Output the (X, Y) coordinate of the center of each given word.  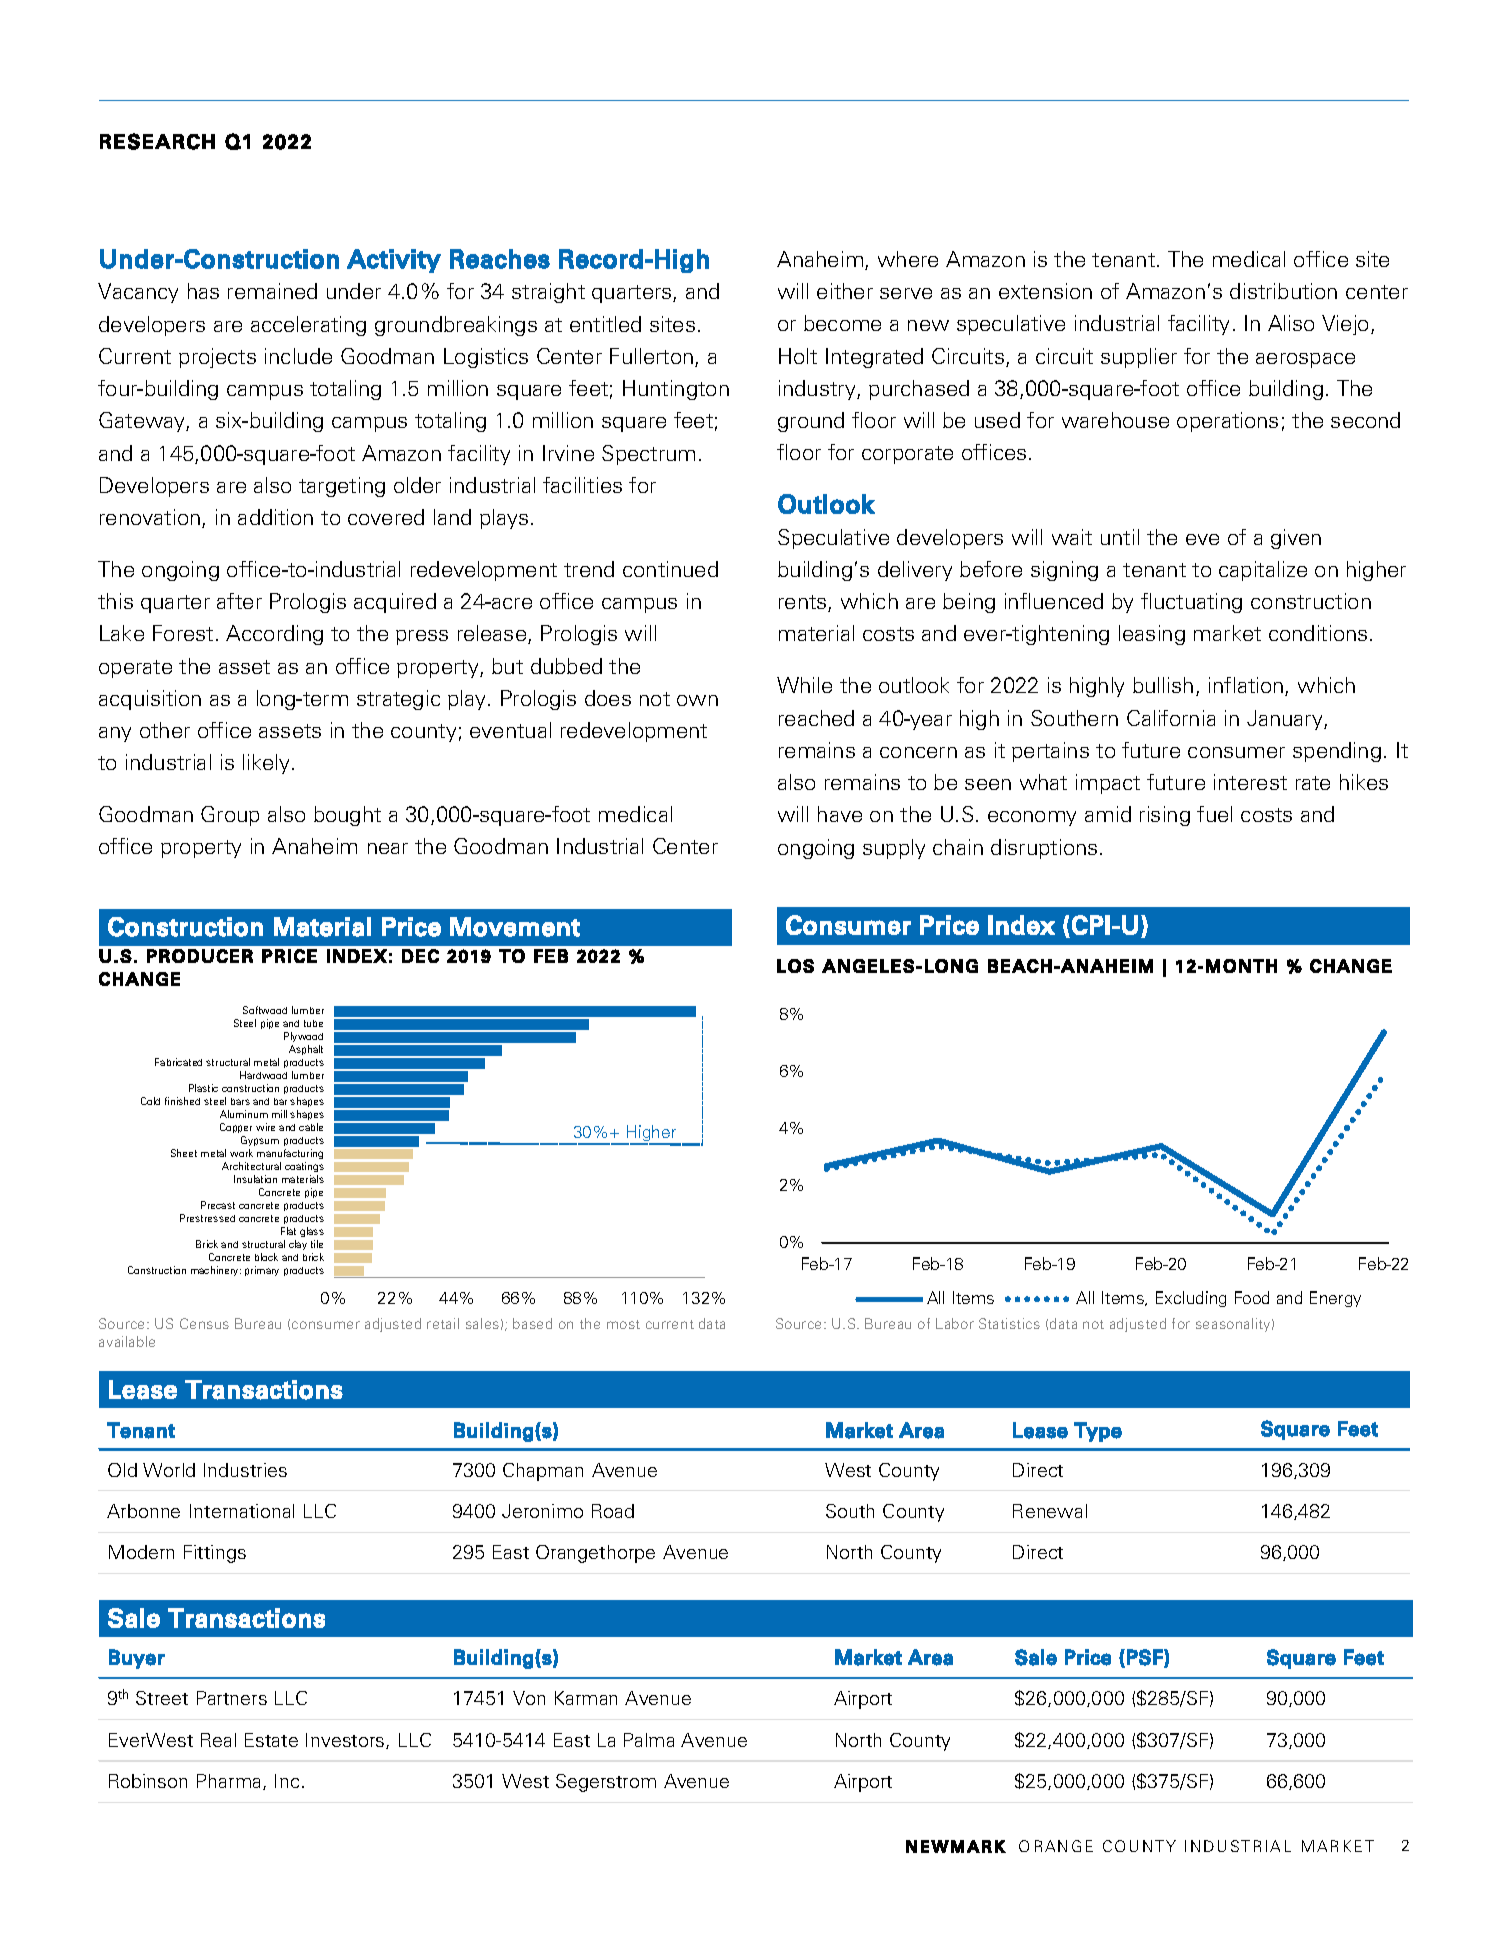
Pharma (228, 1781)
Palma (649, 1740)
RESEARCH (157, 141)
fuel (1214, 814)
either (845, 291)
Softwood (265, 1010)
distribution (1283, 291)
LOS (795, 966)
